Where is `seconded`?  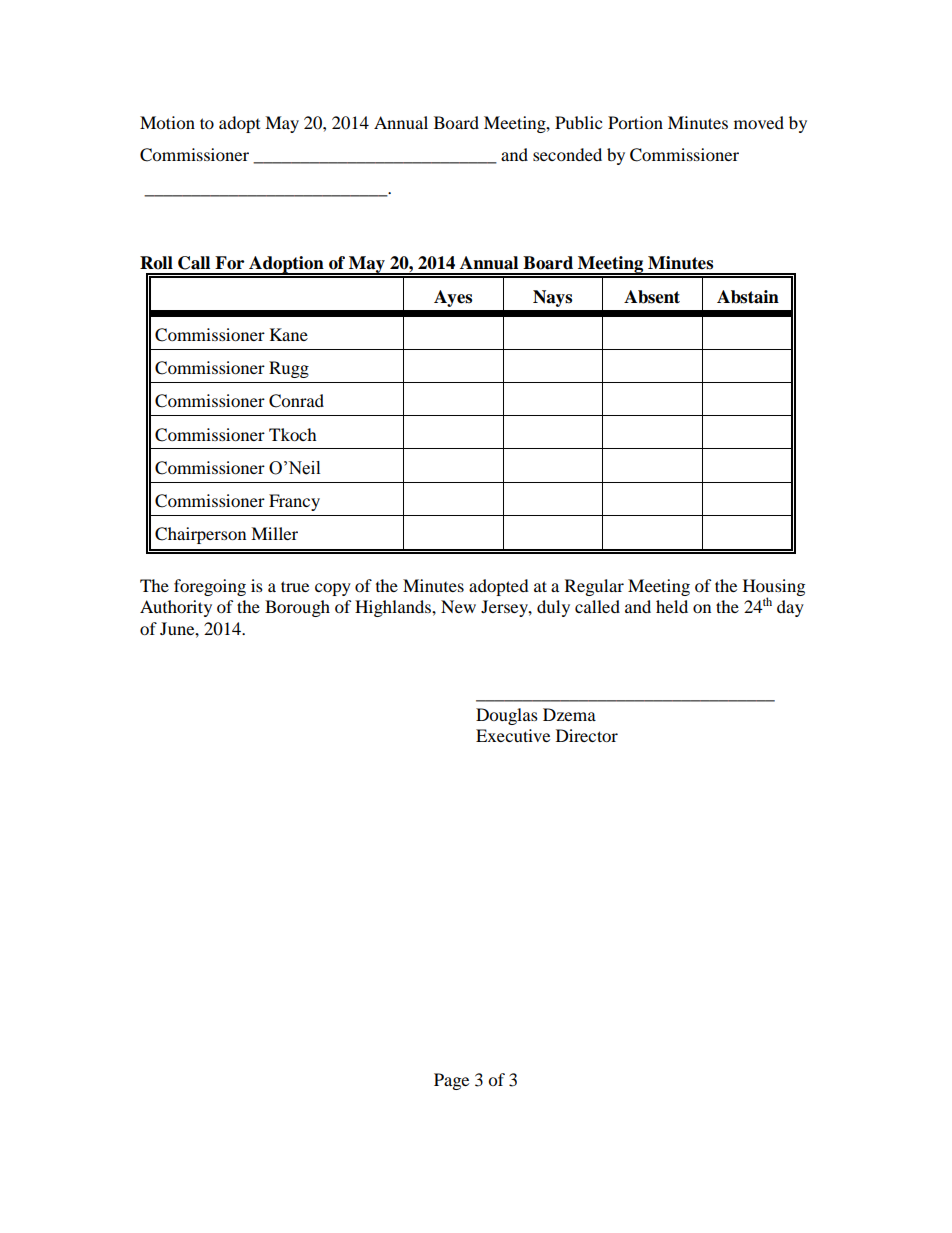
seconded is located at coordinates (567, 154).
